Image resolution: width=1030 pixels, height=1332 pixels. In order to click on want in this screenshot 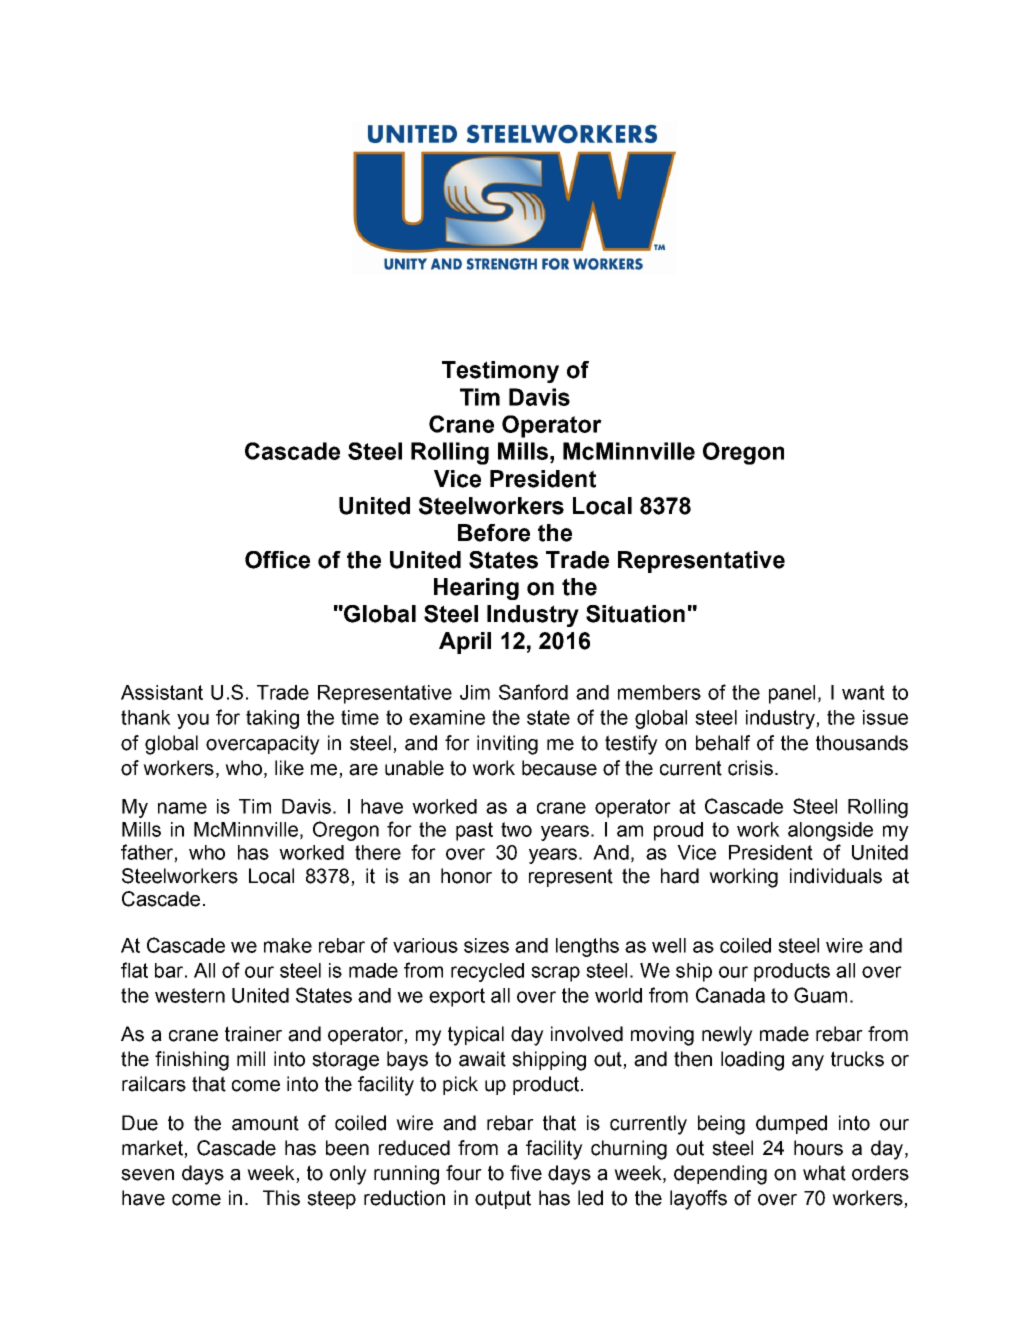, I will do `click(863, 692)`.
